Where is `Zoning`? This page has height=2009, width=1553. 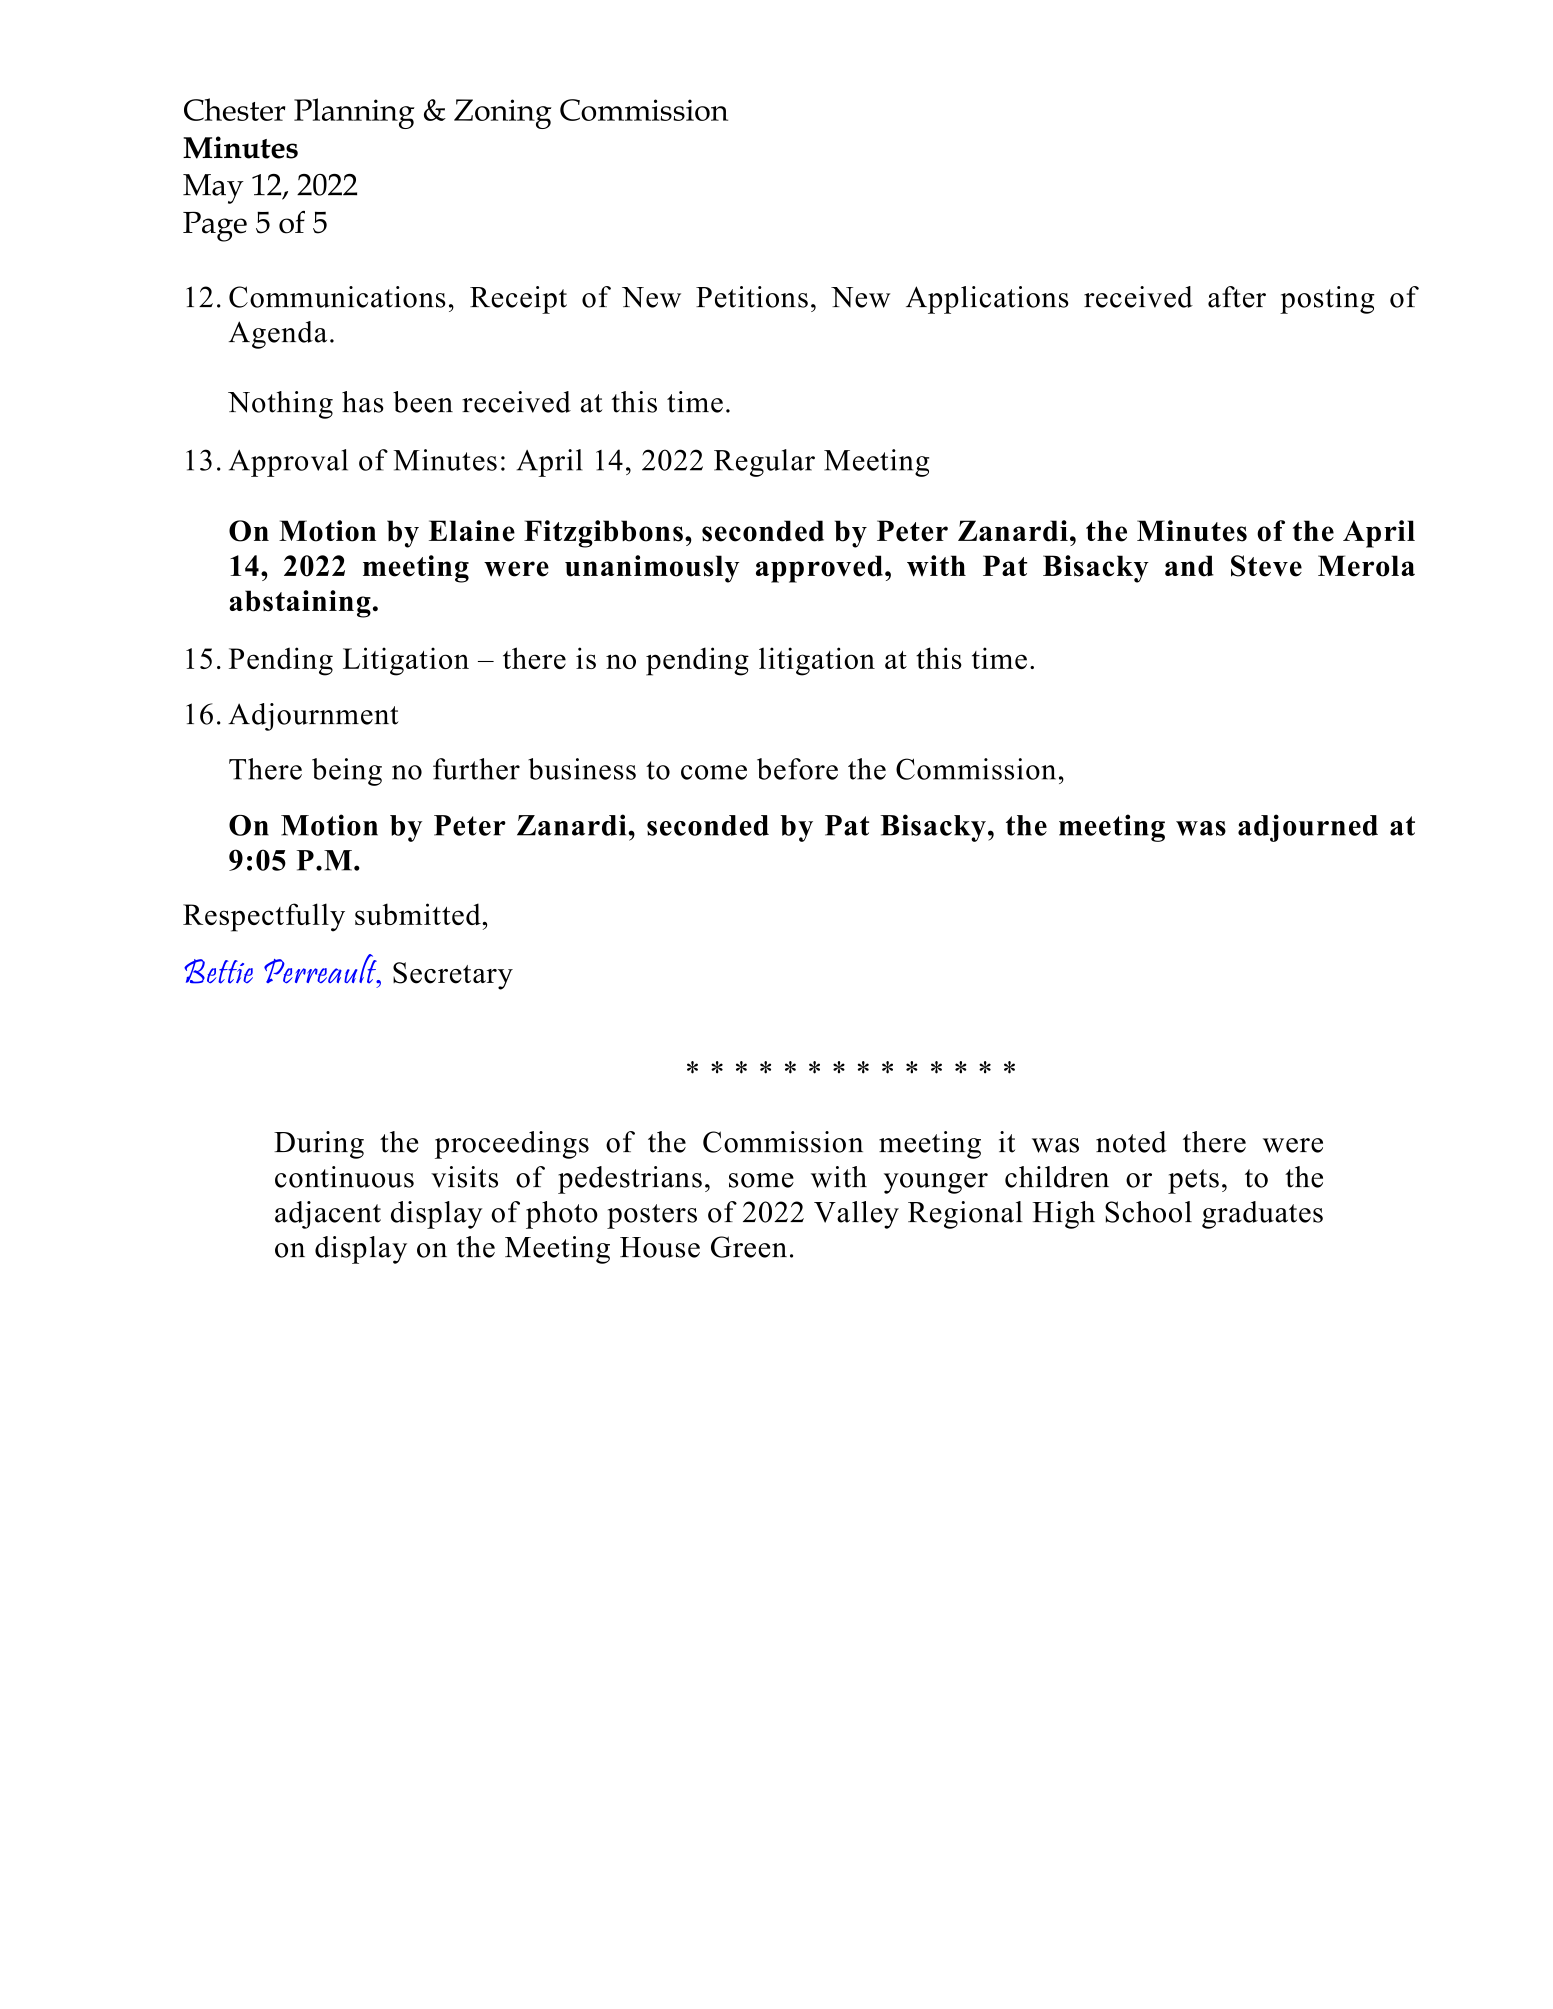
Zoning is located at coordinates (503, 114).
